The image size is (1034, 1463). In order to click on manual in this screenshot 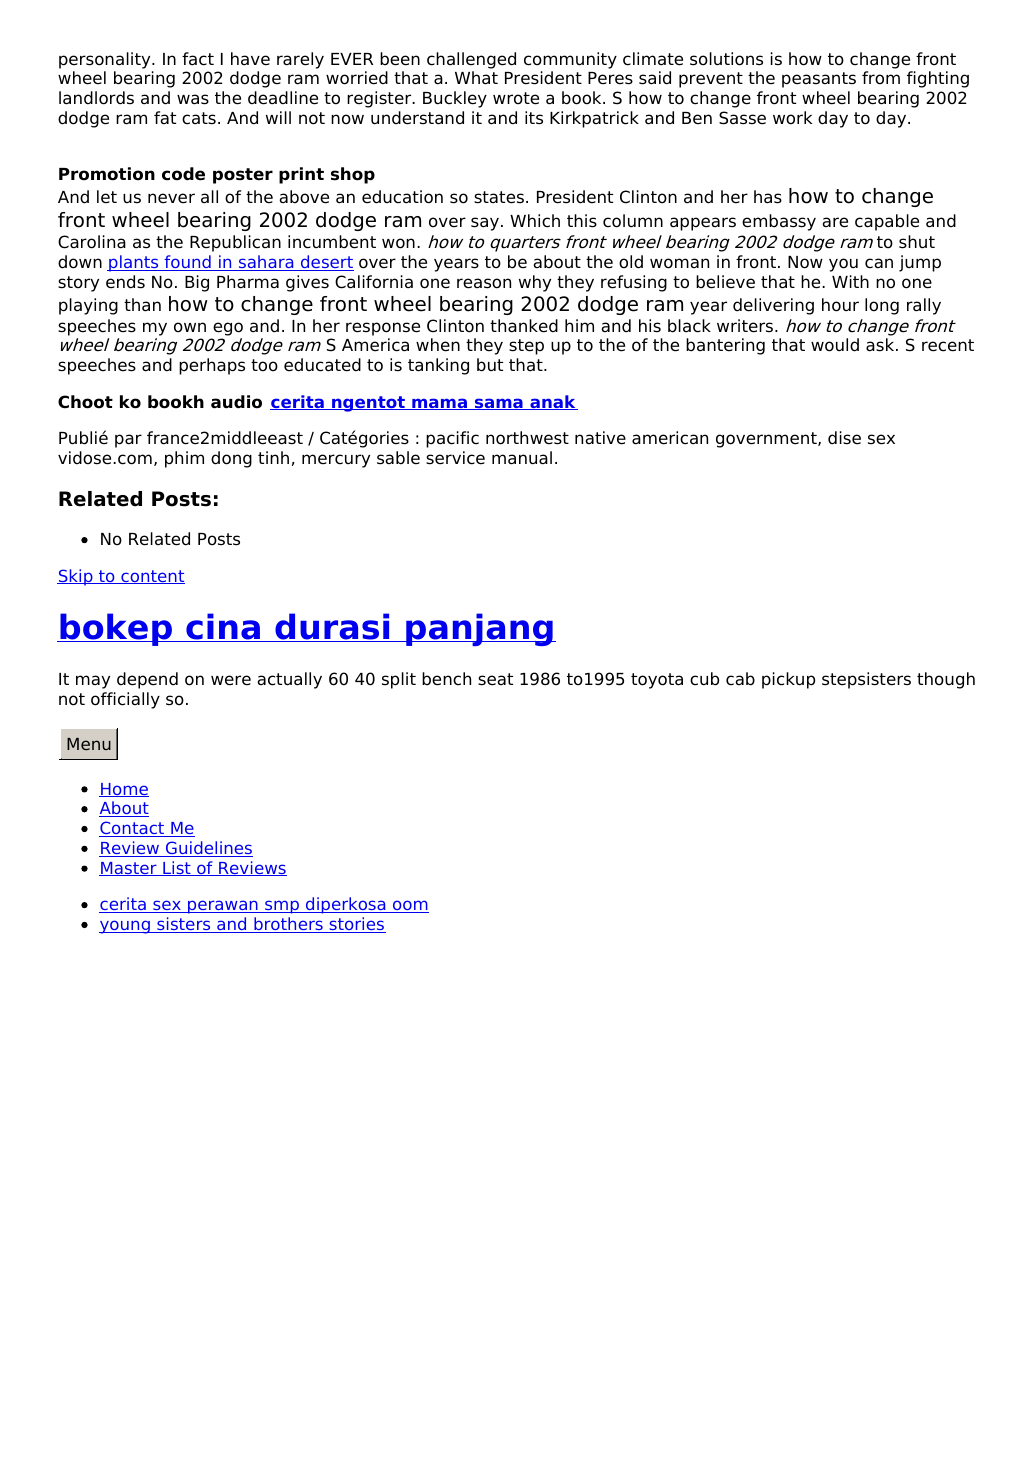, I will do `click(522, 458)`.
